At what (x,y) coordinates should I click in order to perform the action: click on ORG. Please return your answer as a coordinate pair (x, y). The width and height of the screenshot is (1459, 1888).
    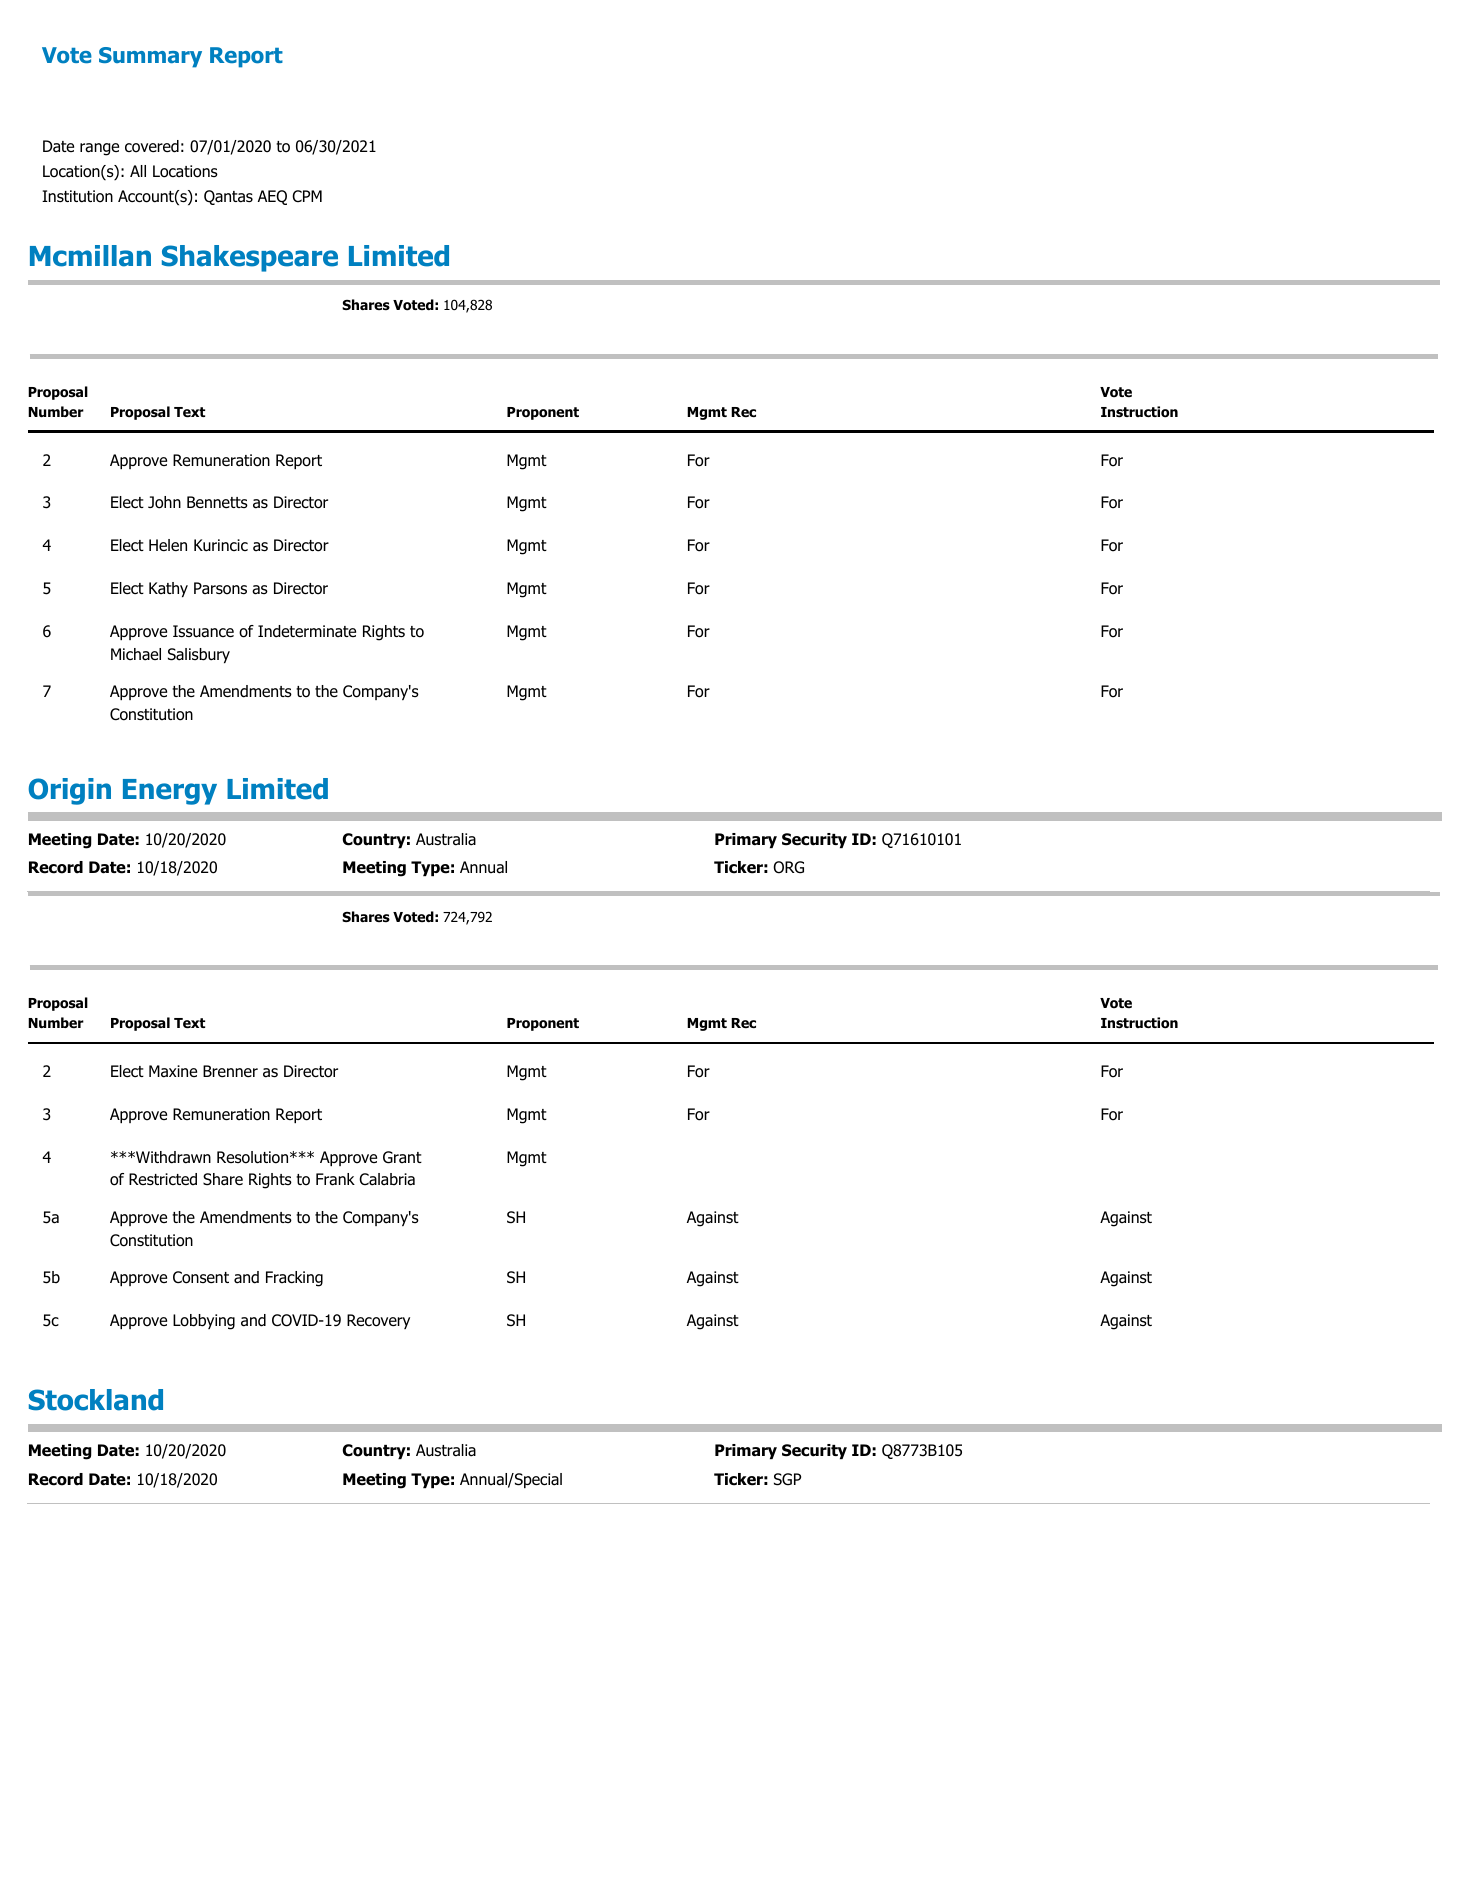
    Looking at the image, I should click on (788, 867).
